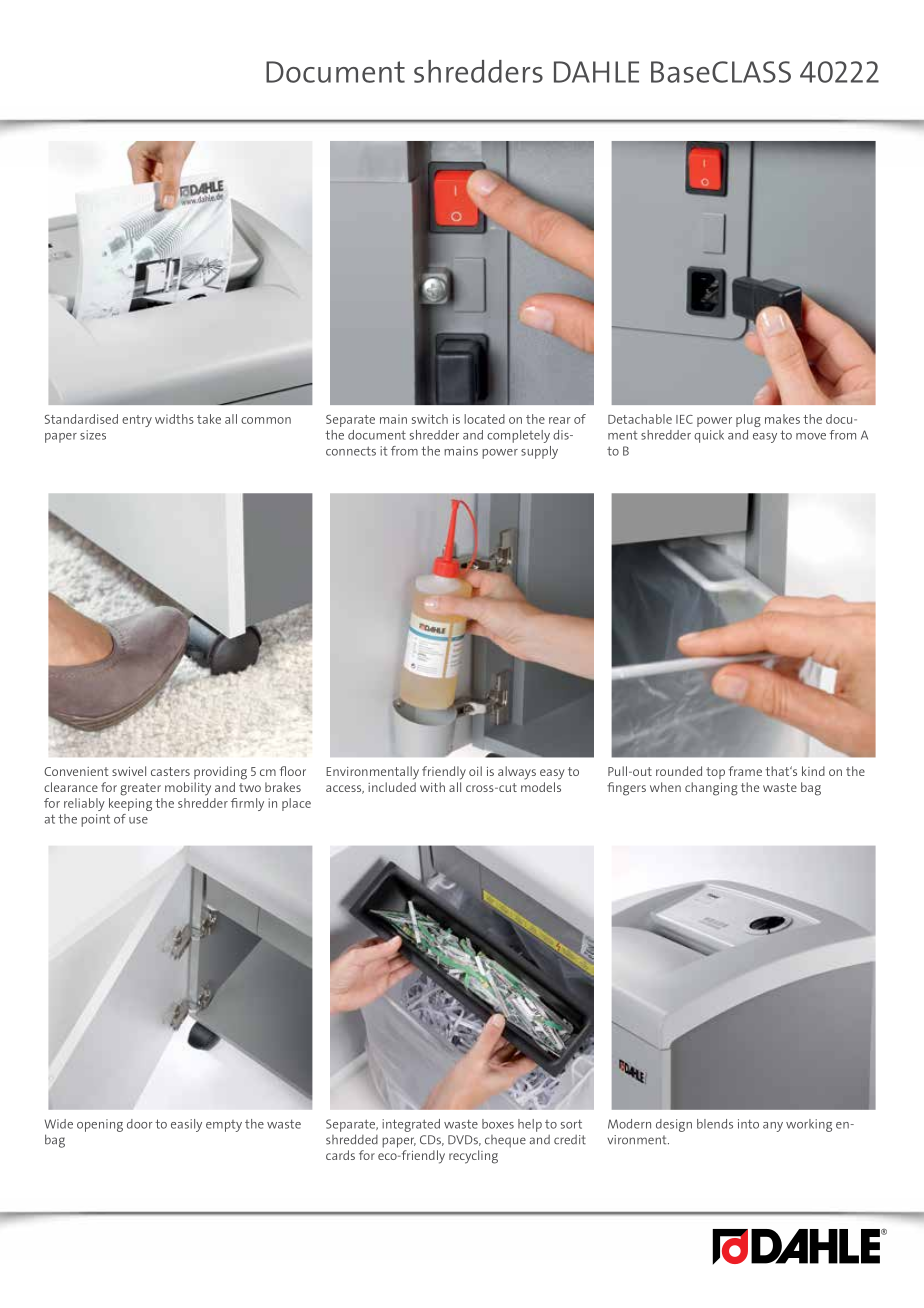  Describe the element at coordinates (411, 1125) in the screenshot. I see `integrated` at that location.
